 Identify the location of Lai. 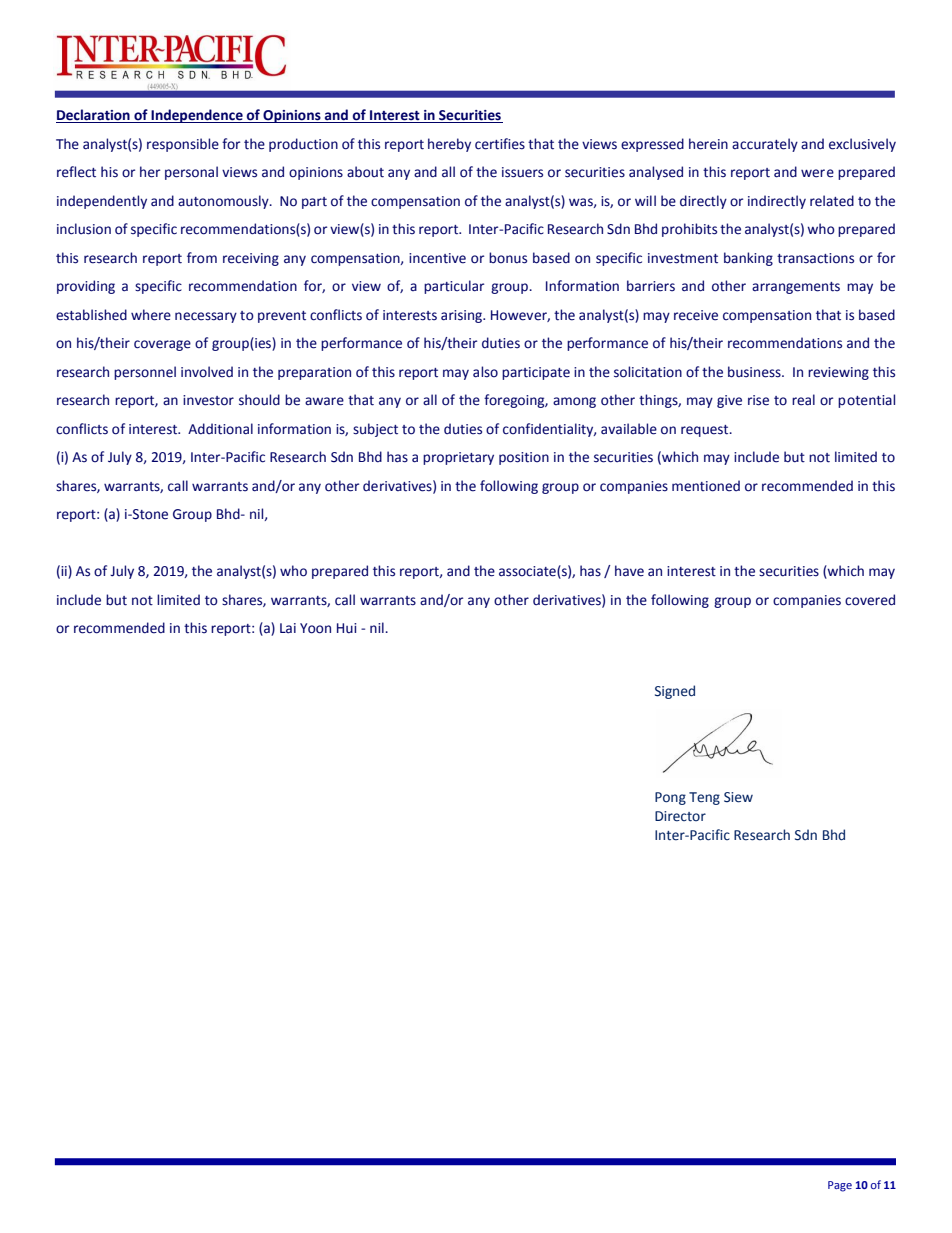
(288, 628).
